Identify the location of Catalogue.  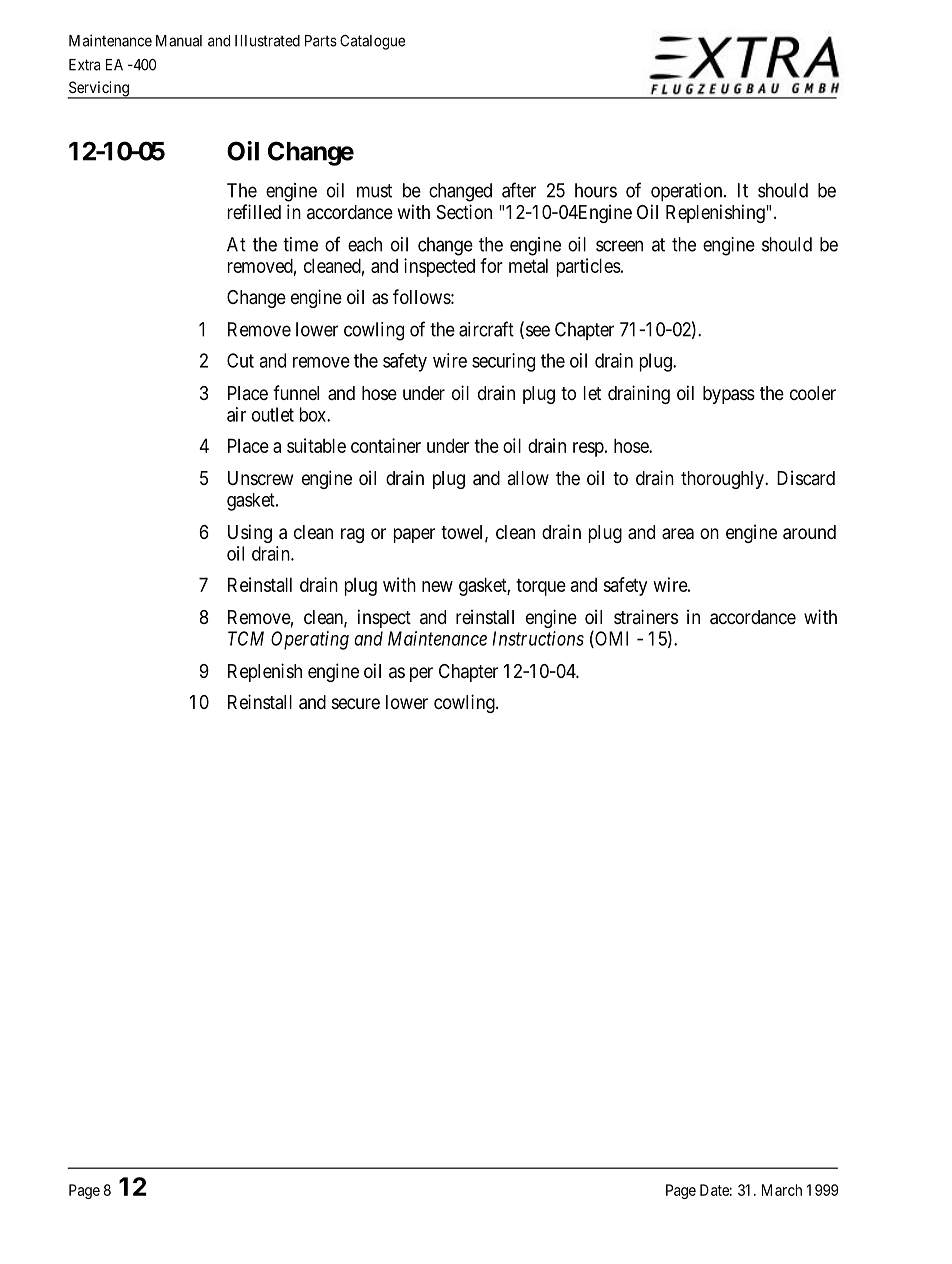
(372, 42).
